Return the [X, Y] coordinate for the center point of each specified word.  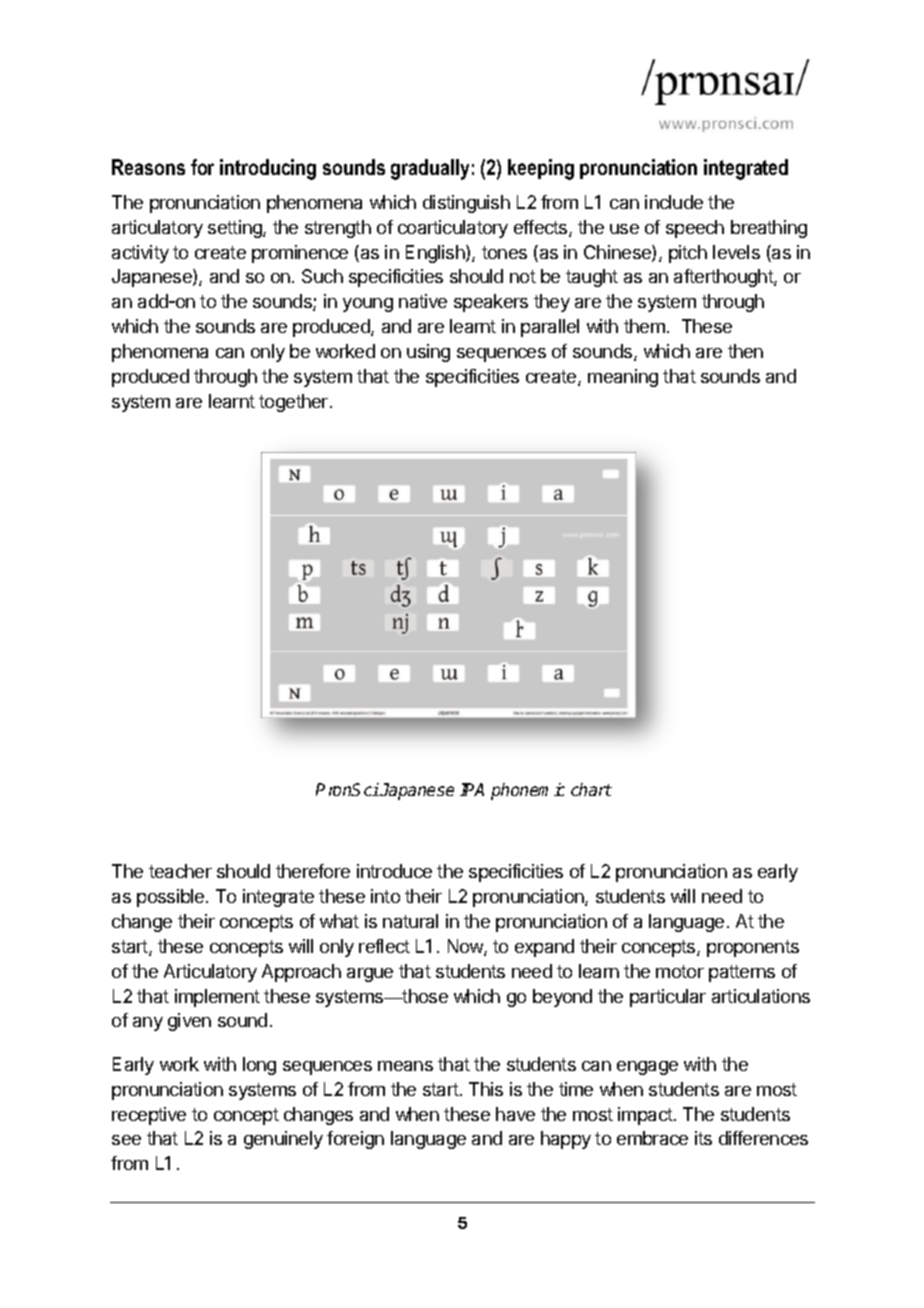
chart [591, 789]
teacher [180, 871]
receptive [149, 1116]
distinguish [466, 204]
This [486, 1089]
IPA [472, 789]
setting [236, 229]
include [674, 202]
